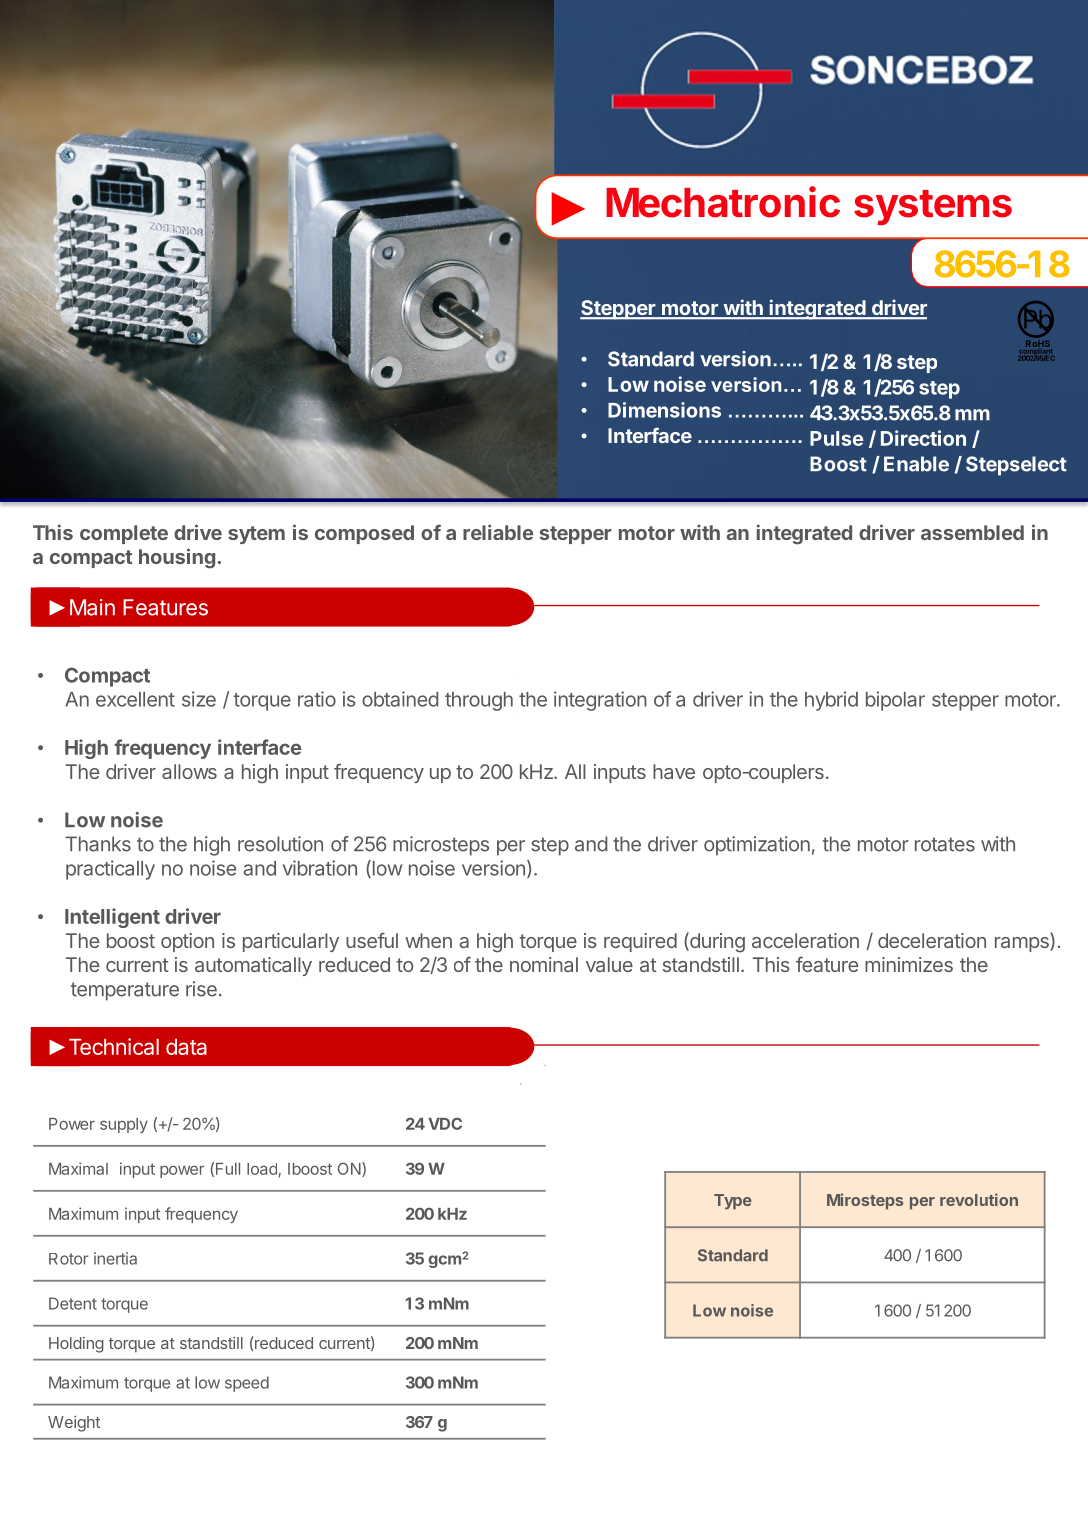  I want to click on nominal, so click(544, 964).
